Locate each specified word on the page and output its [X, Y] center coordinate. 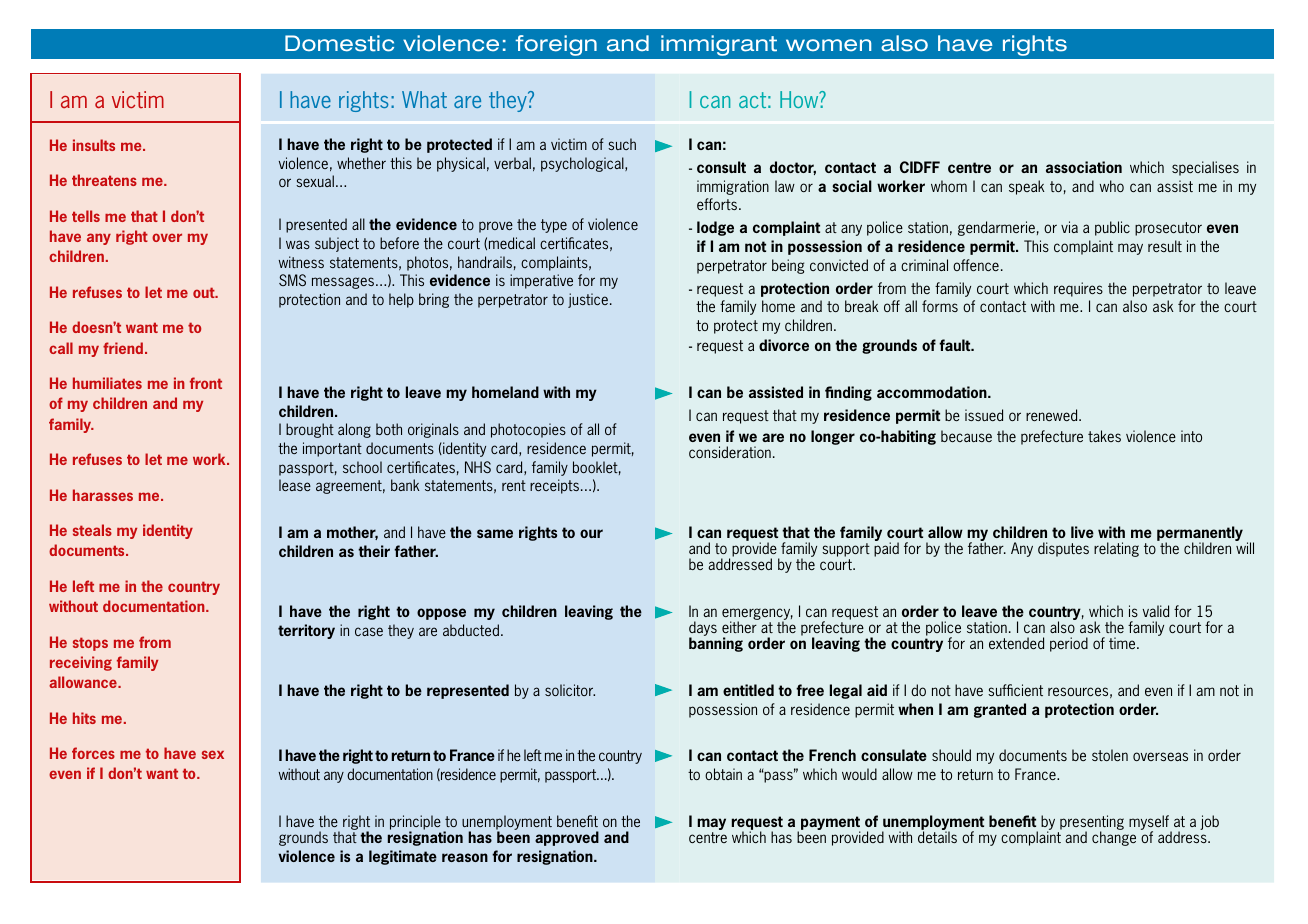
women [828, 45]
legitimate [403, 857]
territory [306, 631]
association [1084, 167]
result [1165, 246]
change [1114, 837]
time [1123, 643]
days [703, 630]
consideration [730, 452]
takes [1104, 436]
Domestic [339, 43]
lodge [715, 228]
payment [831, 824]
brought [310, 430]
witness [301, 262]
